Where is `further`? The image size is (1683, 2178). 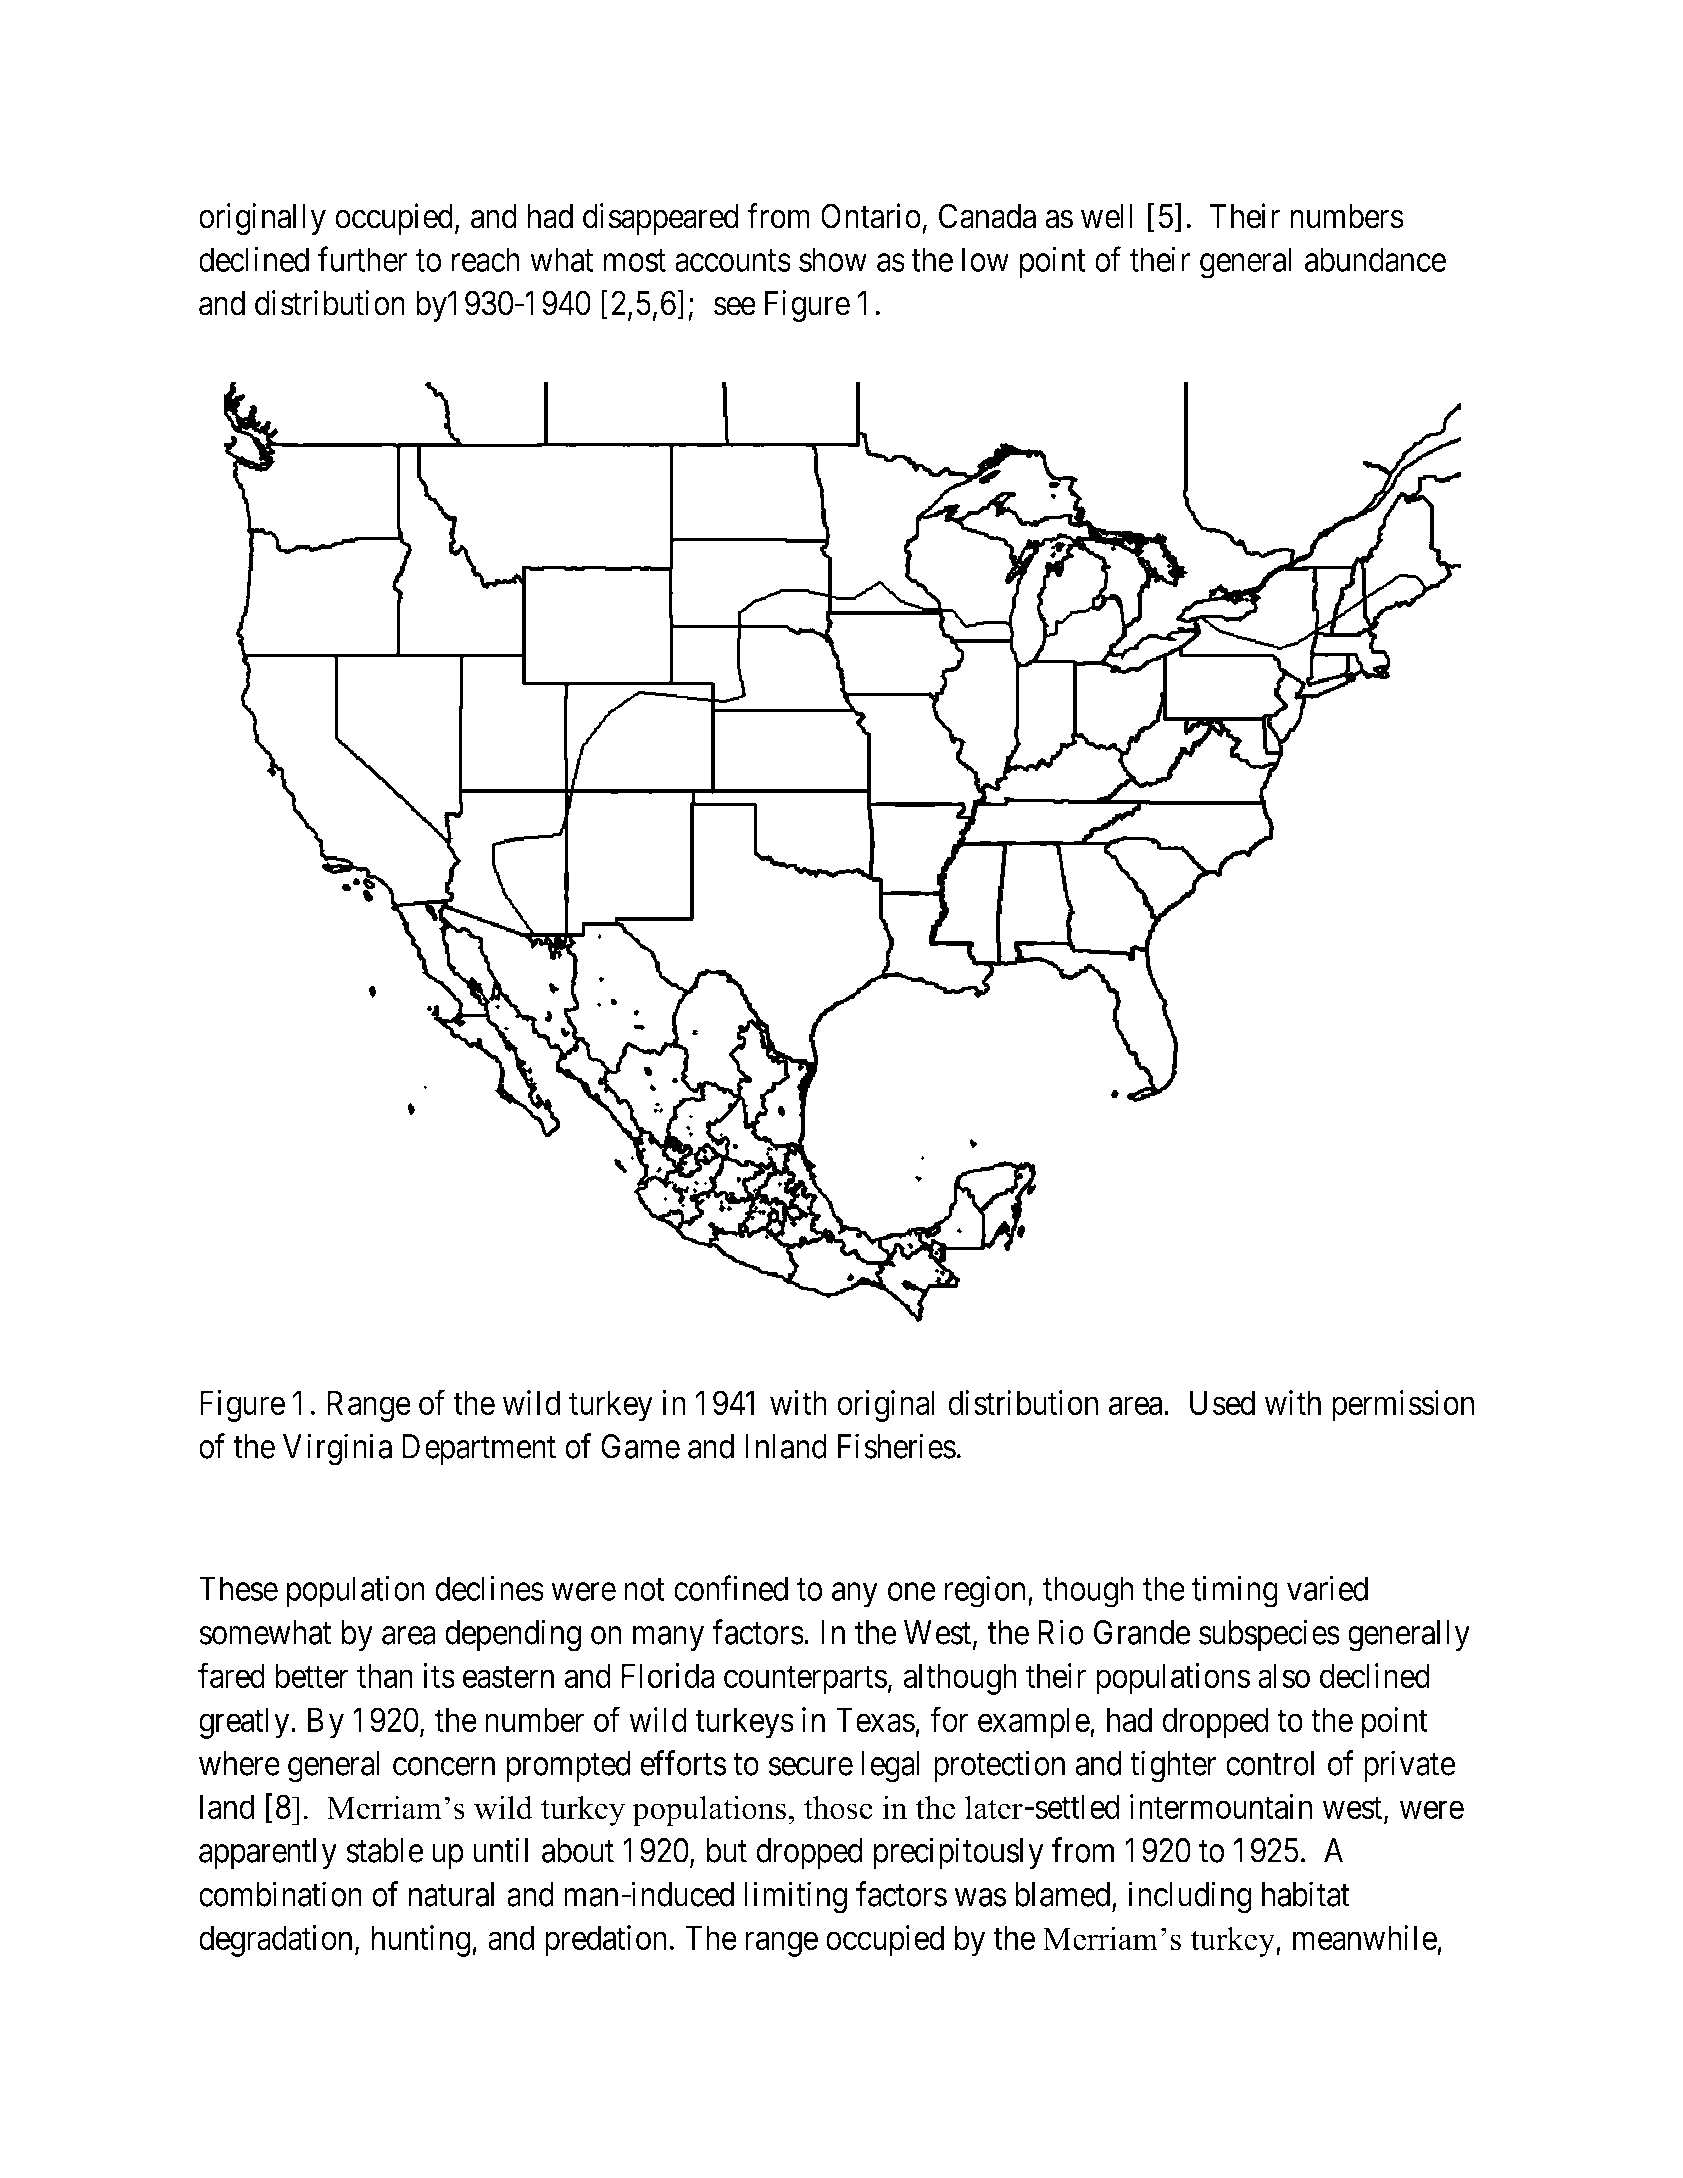
further is located at coordinates (362, 259).
